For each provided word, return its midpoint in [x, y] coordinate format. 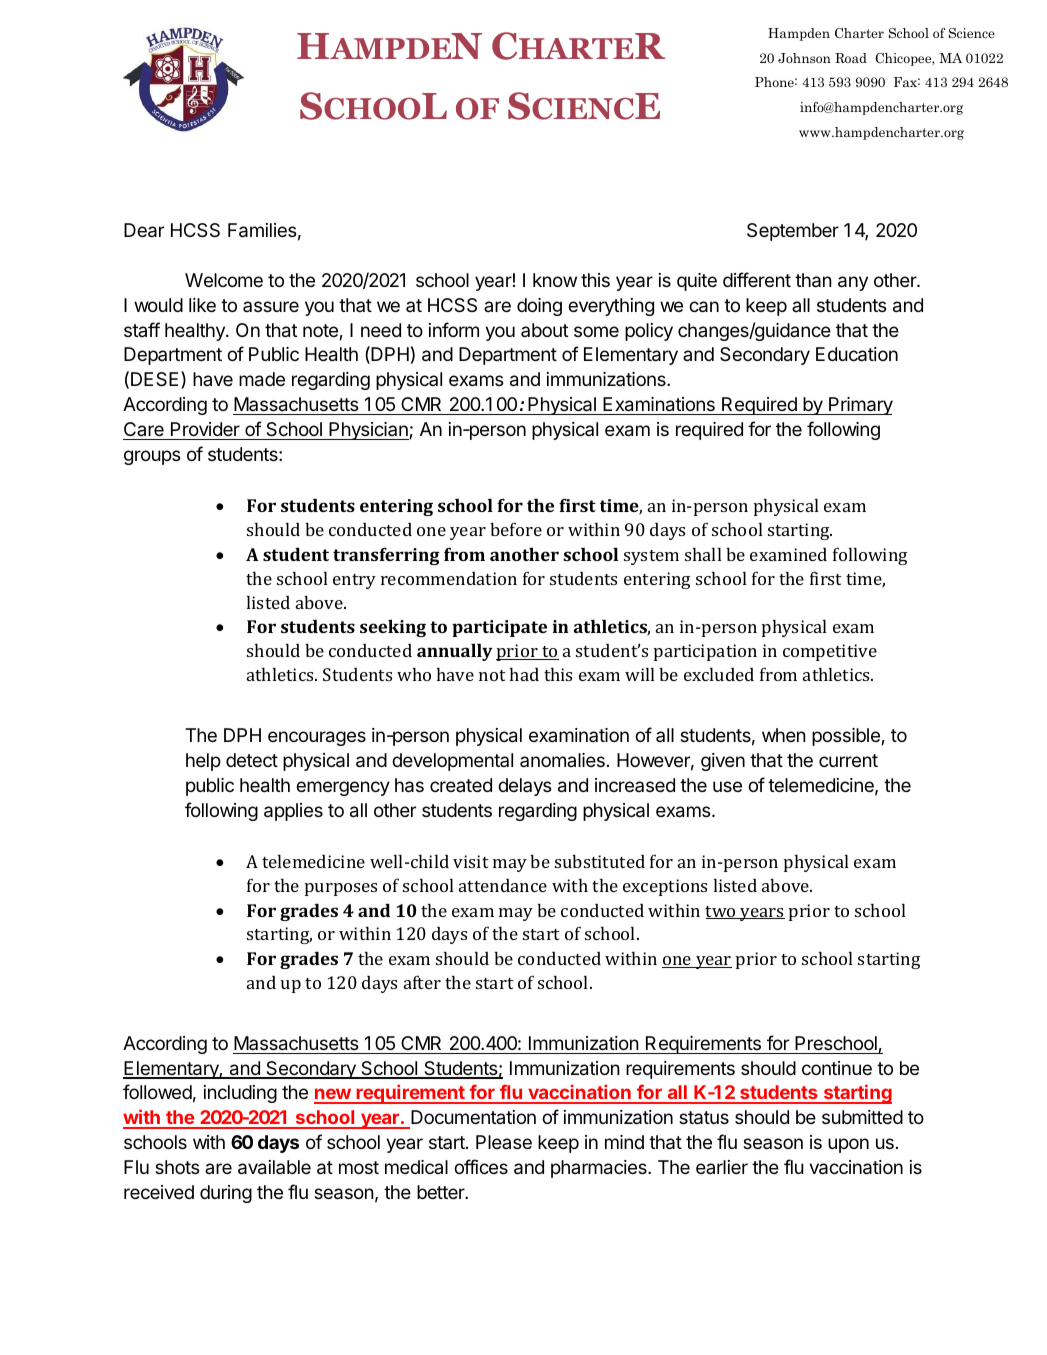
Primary [860, 406]
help [203, 762]
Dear [144, 230]
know [555, 280]
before [516, 529]
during [226, 1194]
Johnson [804, 58]
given [723, 762]
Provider [205, 429]
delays [524, 787]
